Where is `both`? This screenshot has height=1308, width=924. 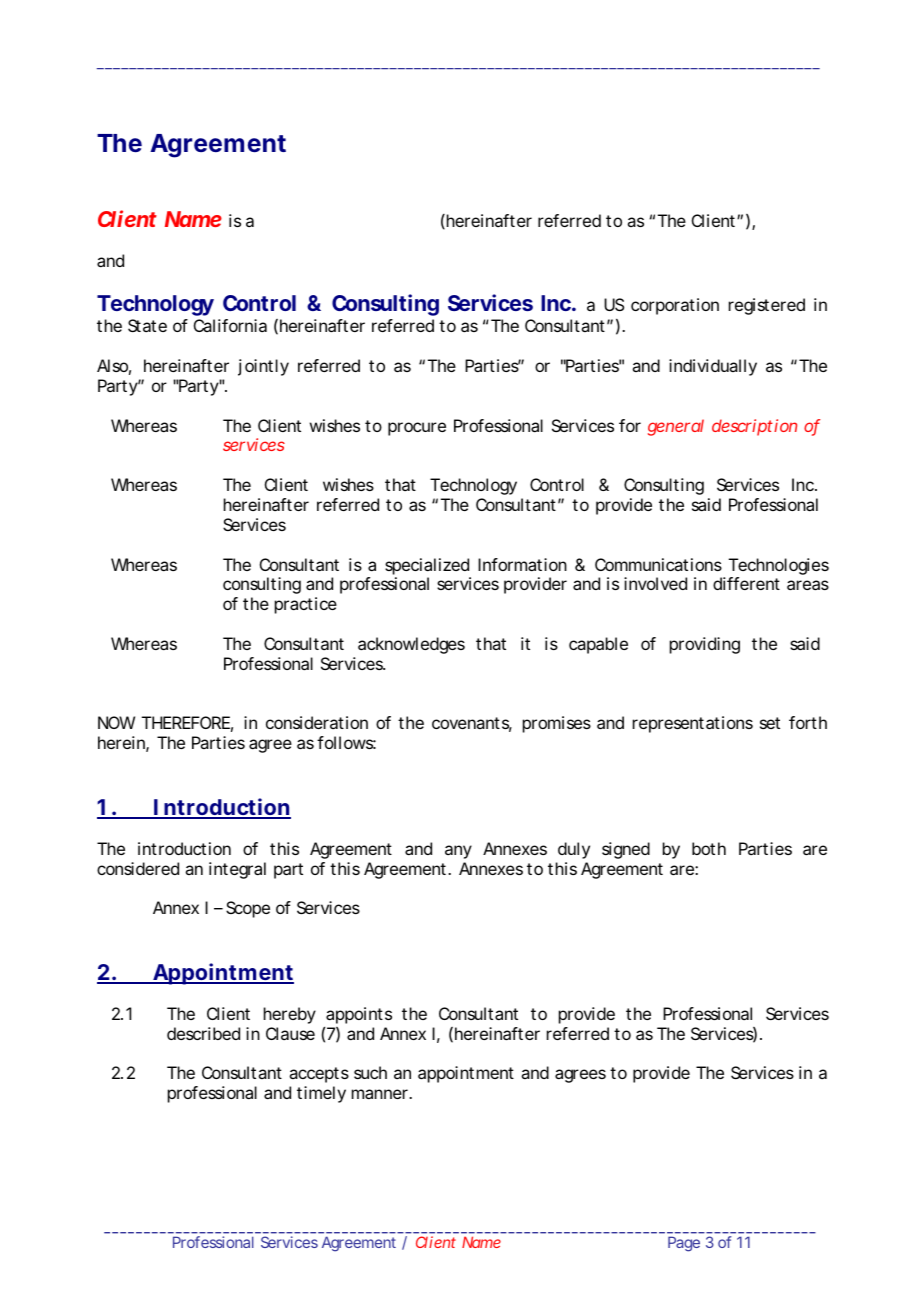 both is located at coordinates (709, 848).
